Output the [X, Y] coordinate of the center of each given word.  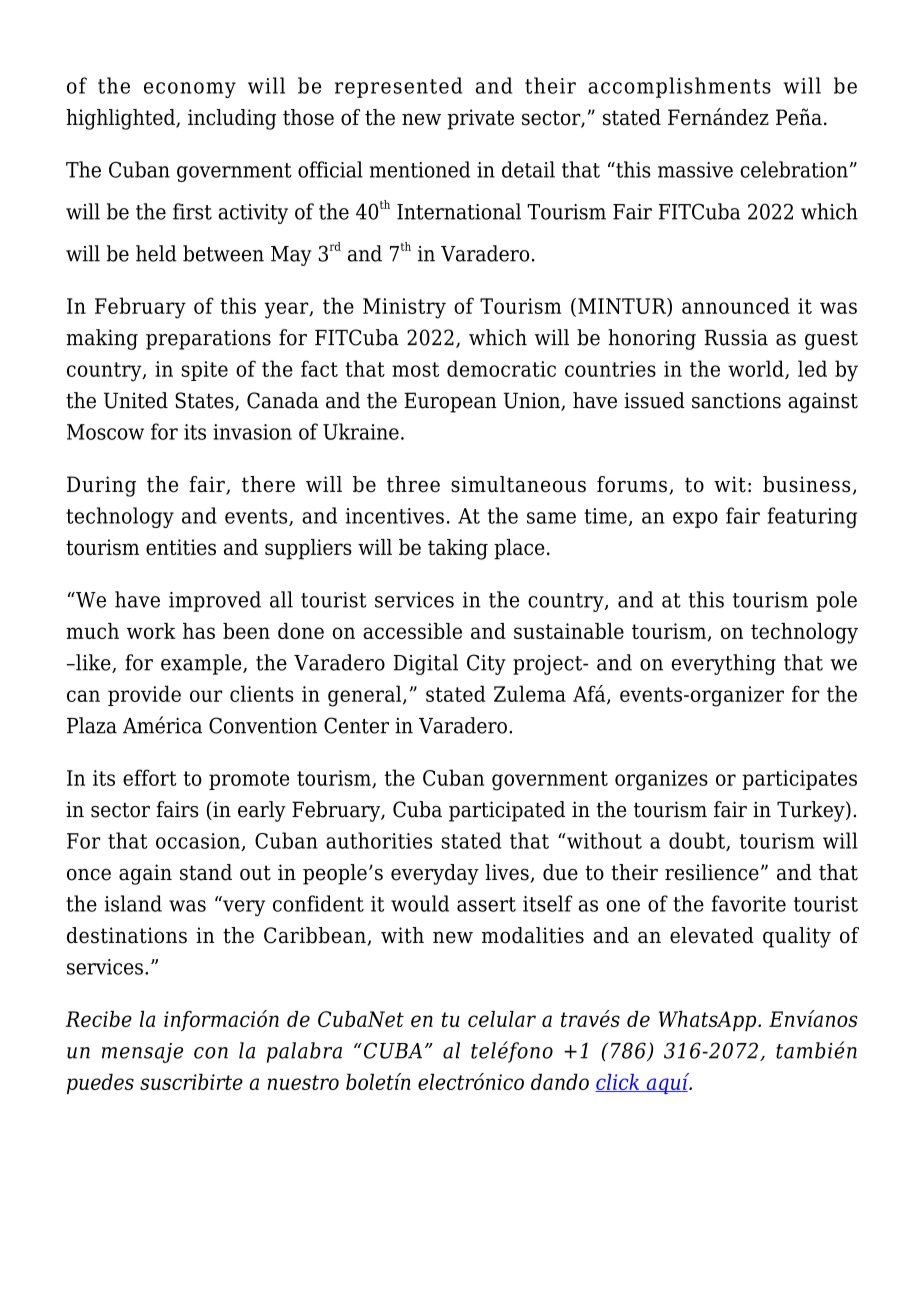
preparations [208, 339]
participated [507, 811]
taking [458, 549]
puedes [100, 1084]
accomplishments [679, 87]
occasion [199, 842]
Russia [736, 337]
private [480, 119]
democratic [501, 368]
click [618, 1083]
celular [502, 1019]
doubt [698, 841]
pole [836, 601]
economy [190, 90]
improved [215, 601]
